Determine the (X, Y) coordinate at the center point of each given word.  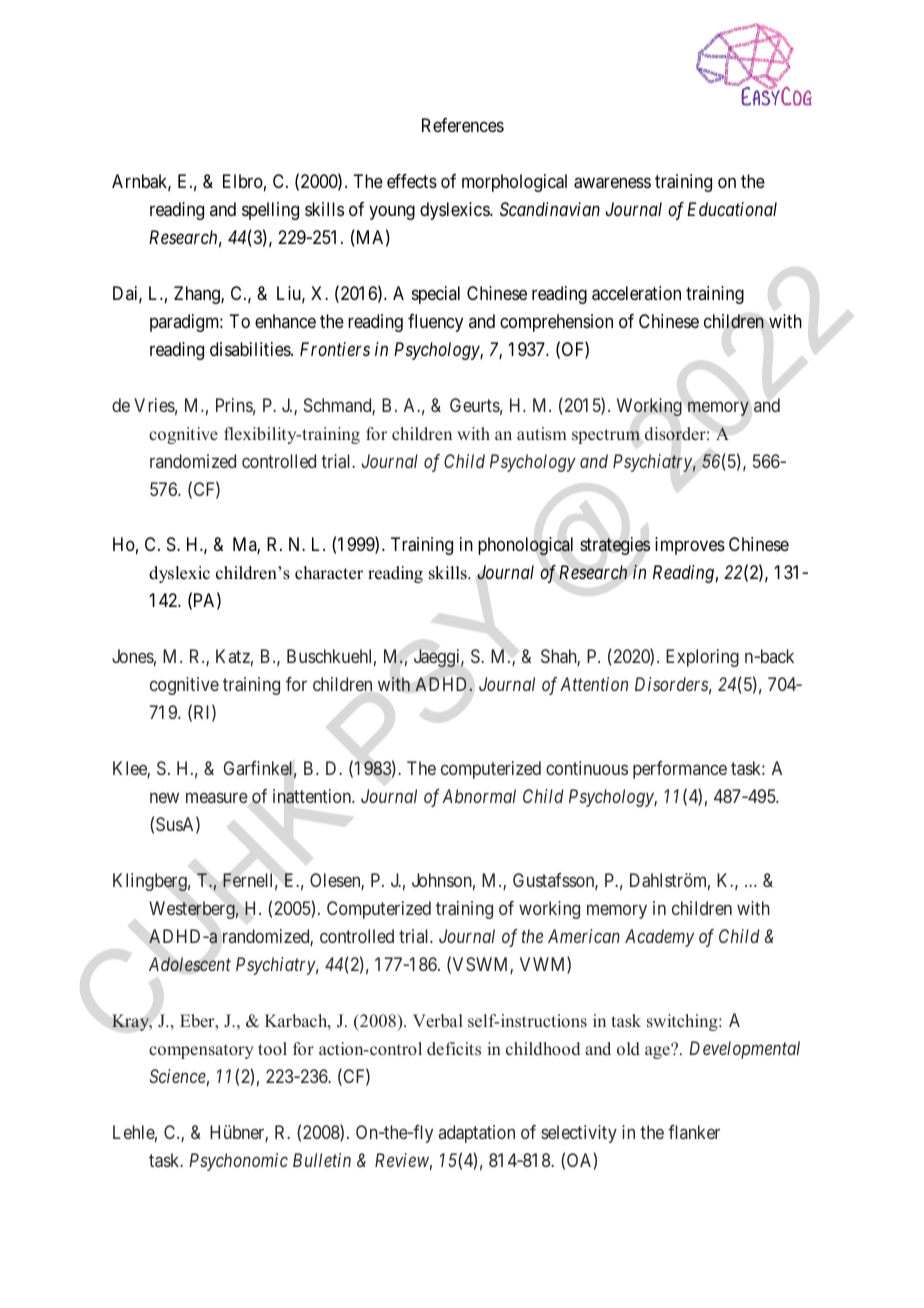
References (463, 125)
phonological (525, 546)
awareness (612, 183)
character (329, 573)
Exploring (702, 658)
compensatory (201, 1051)
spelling (270, 211)
